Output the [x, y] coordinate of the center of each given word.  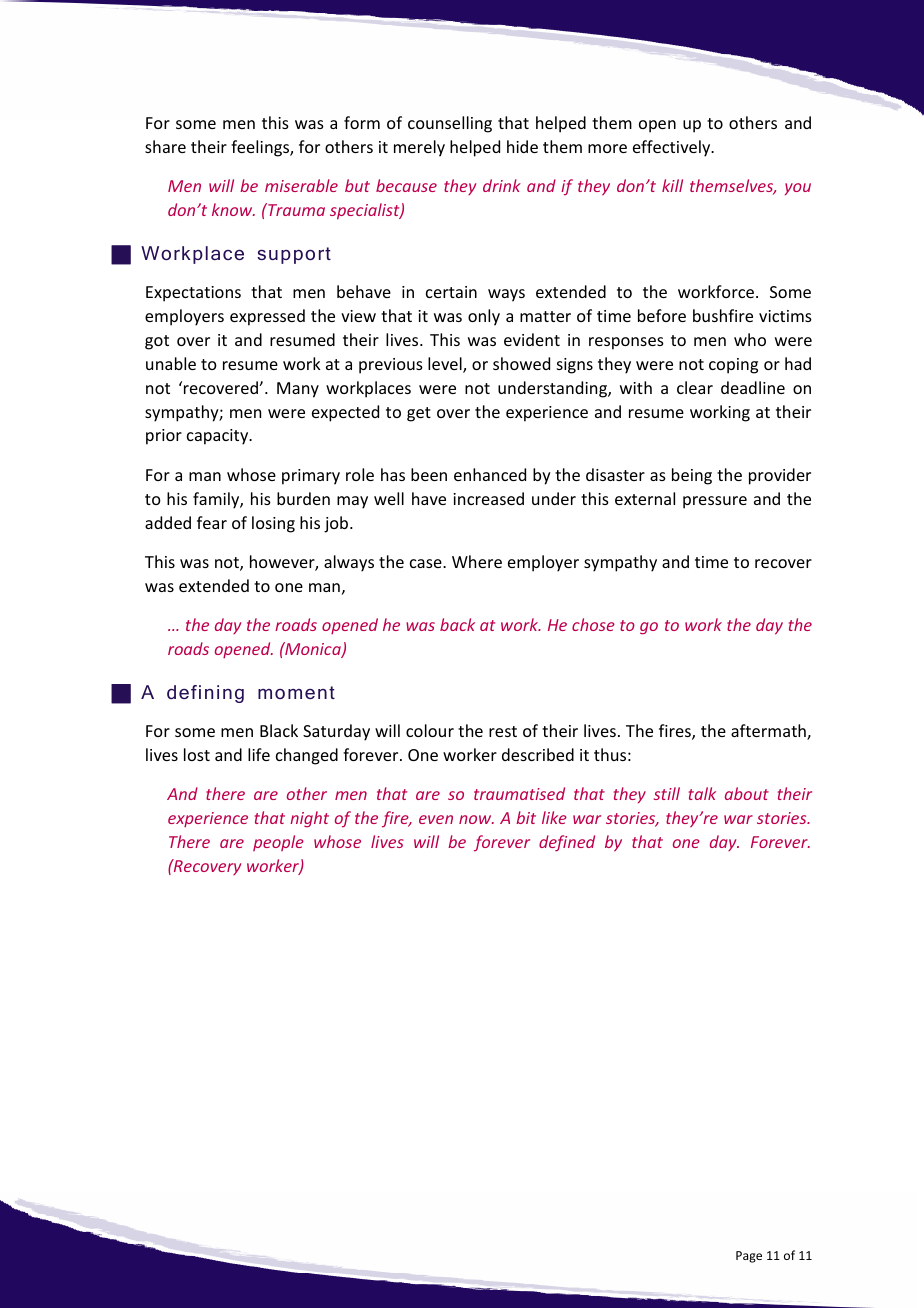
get [419, 414]
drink [502, 185]
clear [695, 387]
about [747, 793]
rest [503, 731]
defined [567, 843]
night [309, 819]
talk [702, 793]
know [233, 209]
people [278, 843]
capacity [219, 437]
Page [749, 1257]
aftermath [769, 732]
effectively [673, 148]
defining [205, 694]
